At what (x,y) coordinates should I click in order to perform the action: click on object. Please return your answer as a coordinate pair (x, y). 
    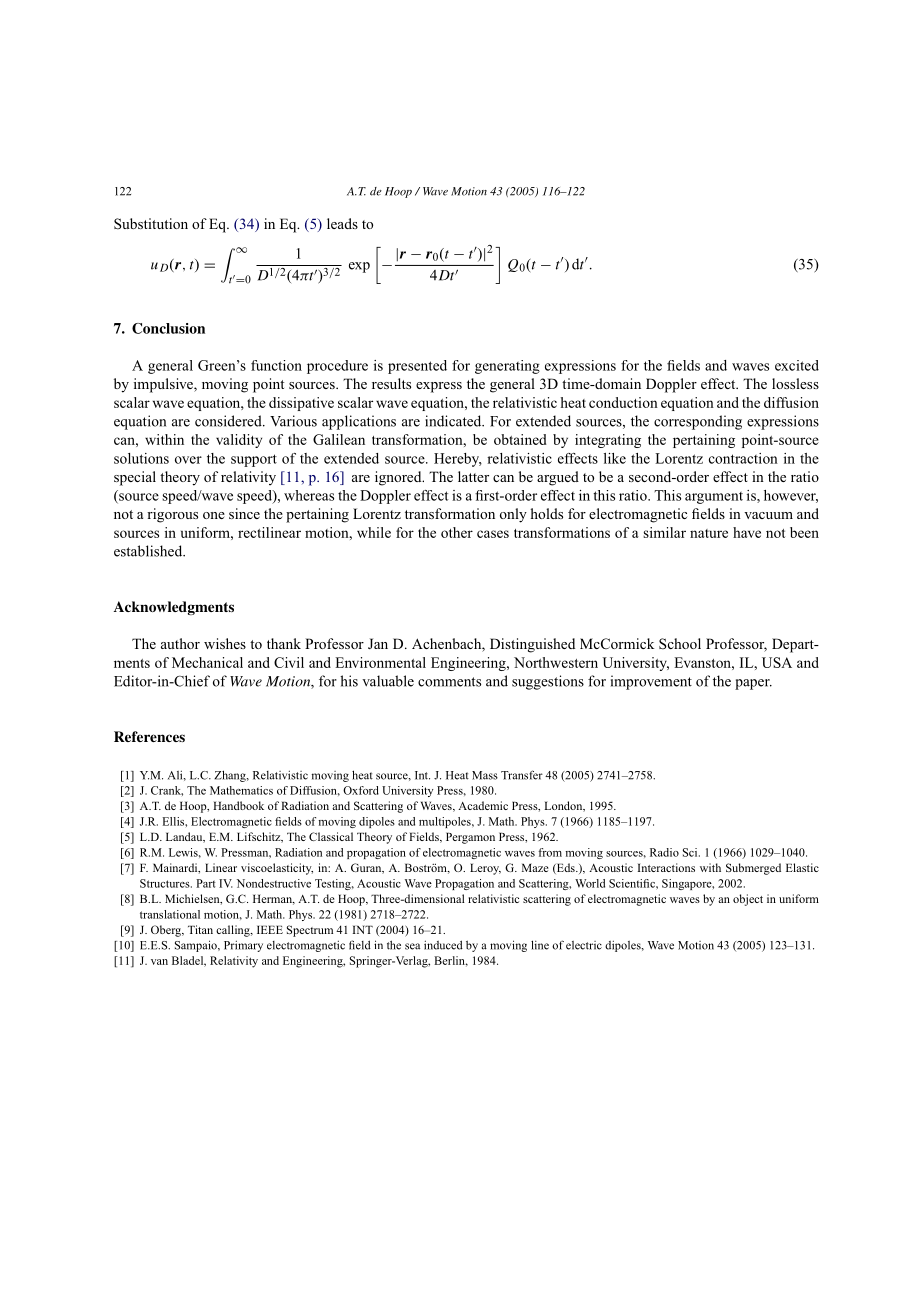
    Looking at the image, I should click on (748, 900).
